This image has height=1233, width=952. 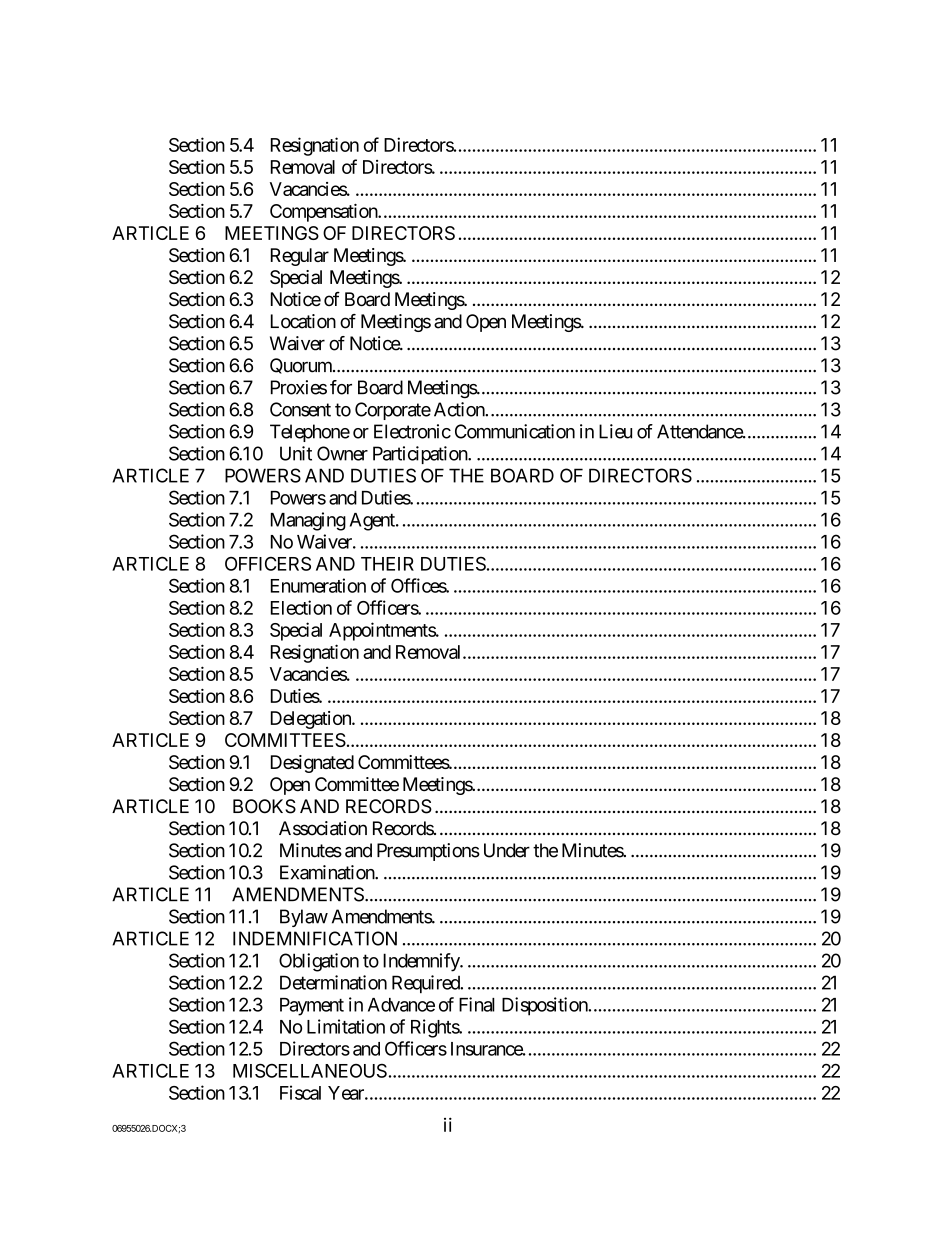 I want to click on Final, so click(x=477, y=1004).
